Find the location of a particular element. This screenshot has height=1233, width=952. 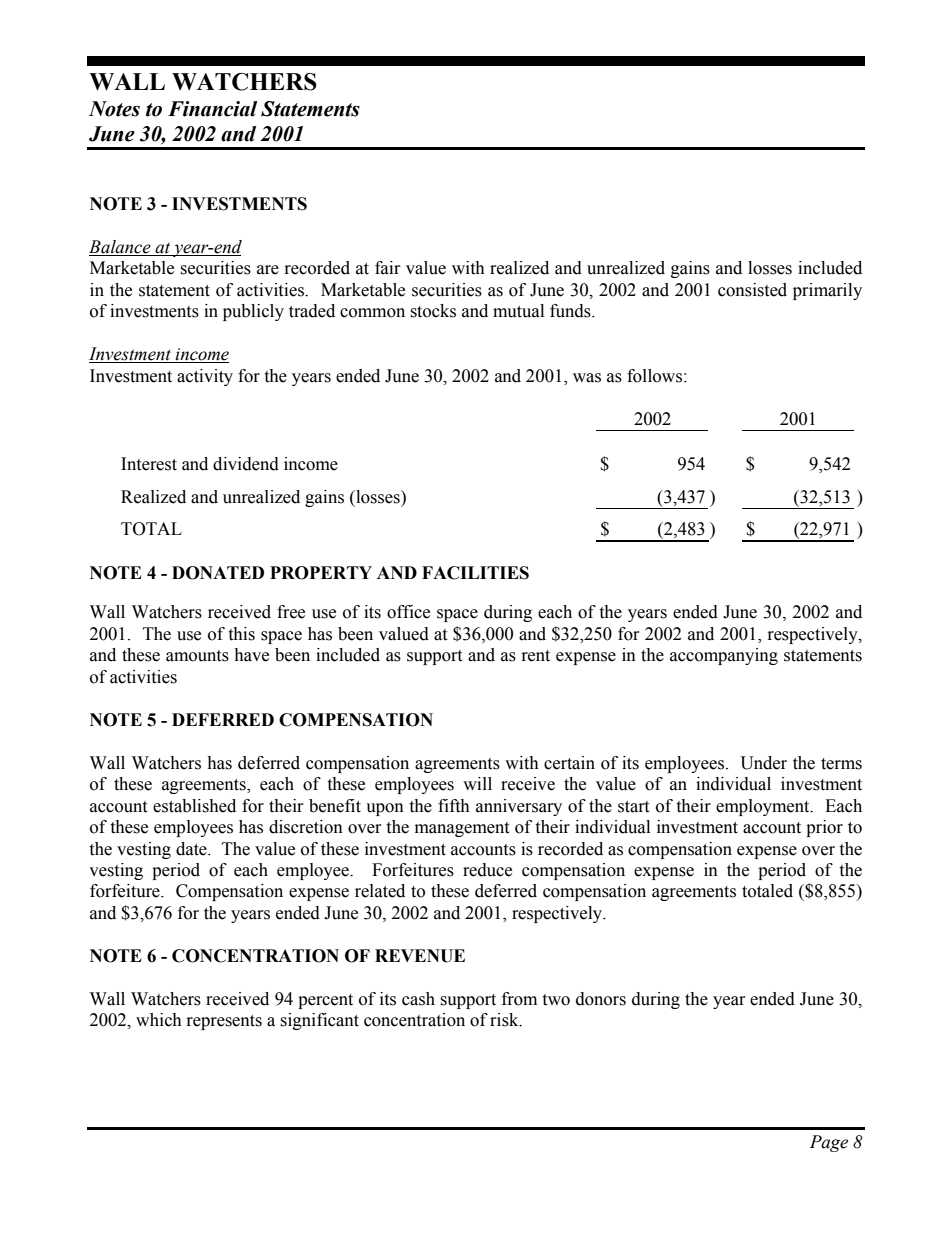

was is located at coordinates (587, 378).
